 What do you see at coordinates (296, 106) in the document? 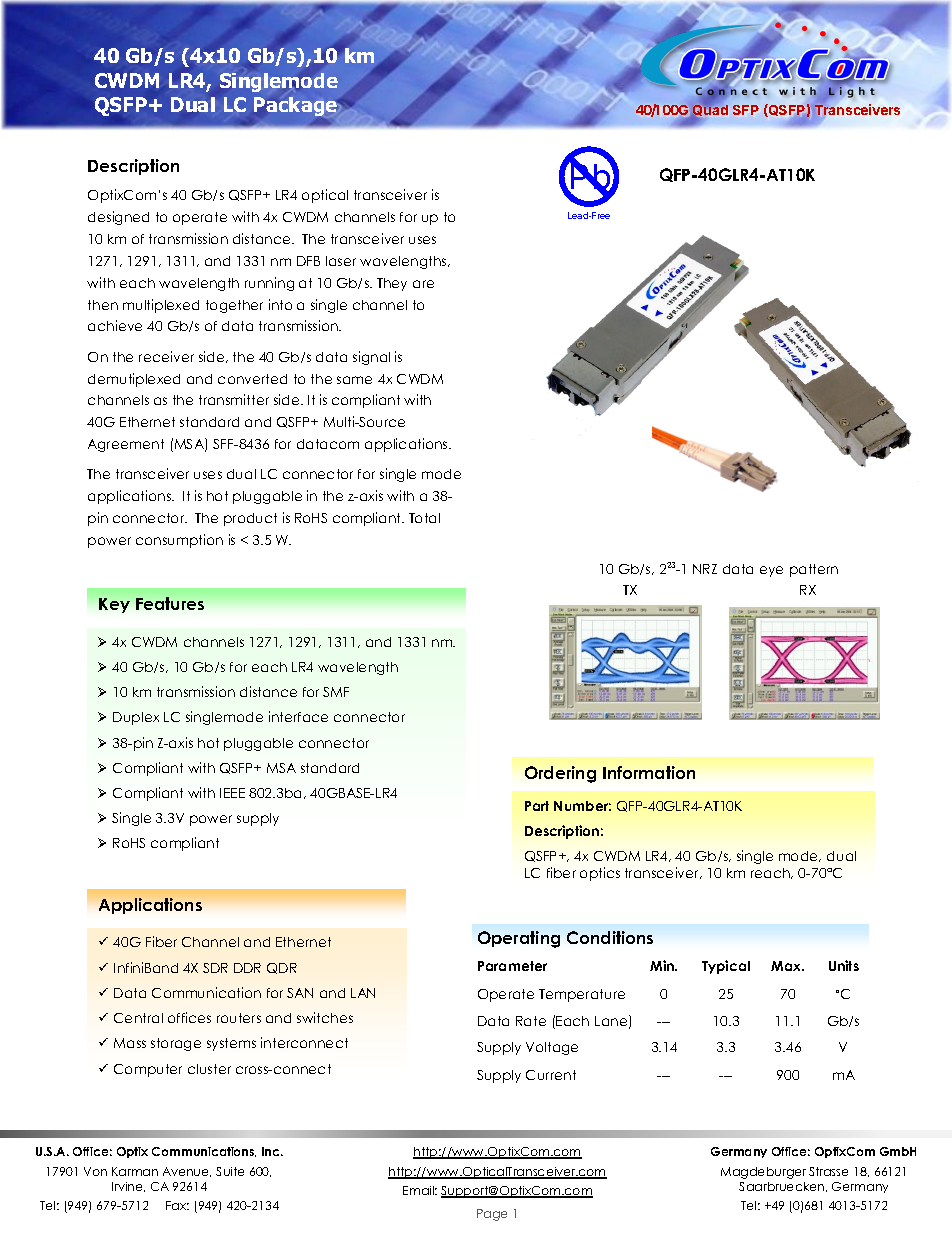
I see `Package` at bounding box center [296, 106].
